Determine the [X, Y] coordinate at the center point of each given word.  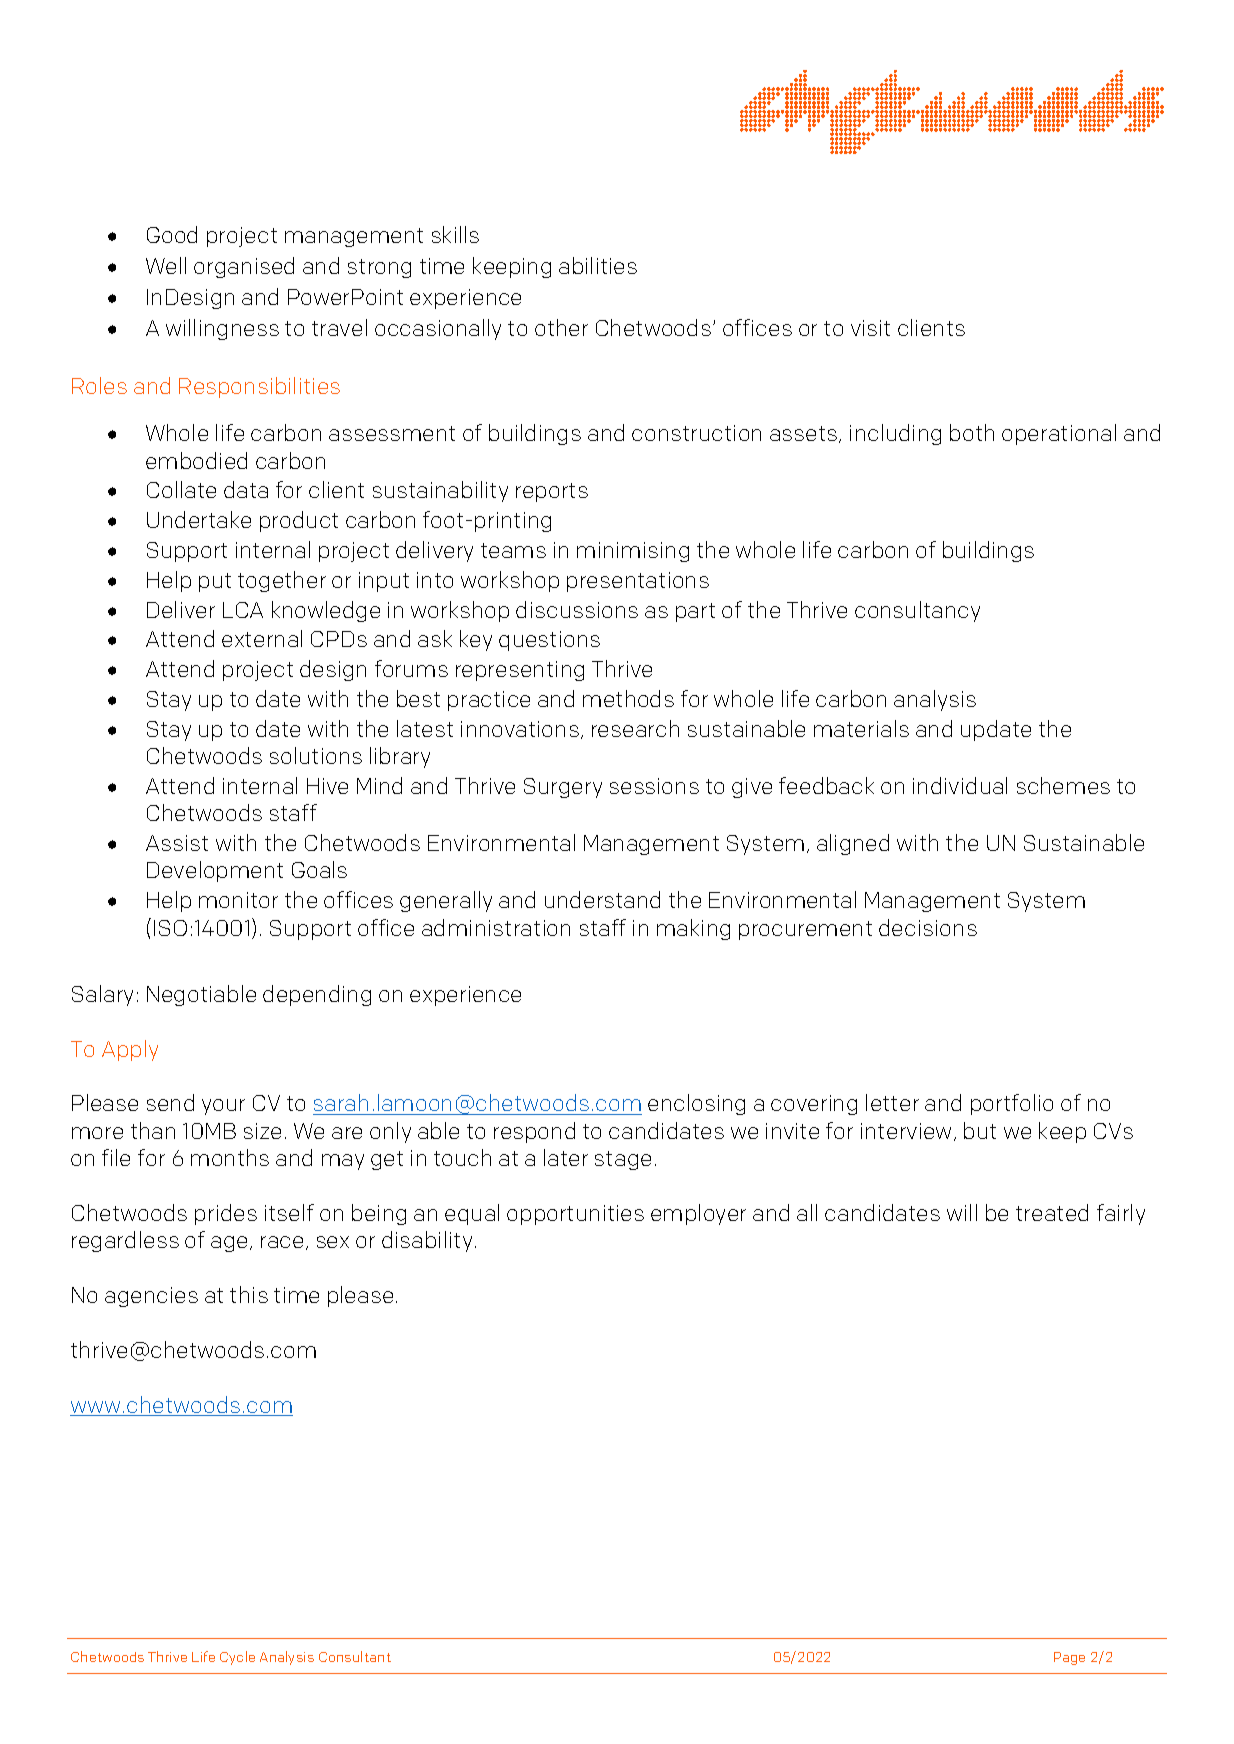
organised [244, 267]
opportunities [575, 1215]
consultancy [917, 611]
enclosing [696, 1104]
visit [870, 328]
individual [960, 785]
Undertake [199, 519]
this [249, 1294]
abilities [598, 265]
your [223, 1107]
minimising [633, 552]
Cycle [237, 1658]
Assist [177, 843]
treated [1052, 1212]
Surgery [563, 788]
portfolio [1012, 1104]
